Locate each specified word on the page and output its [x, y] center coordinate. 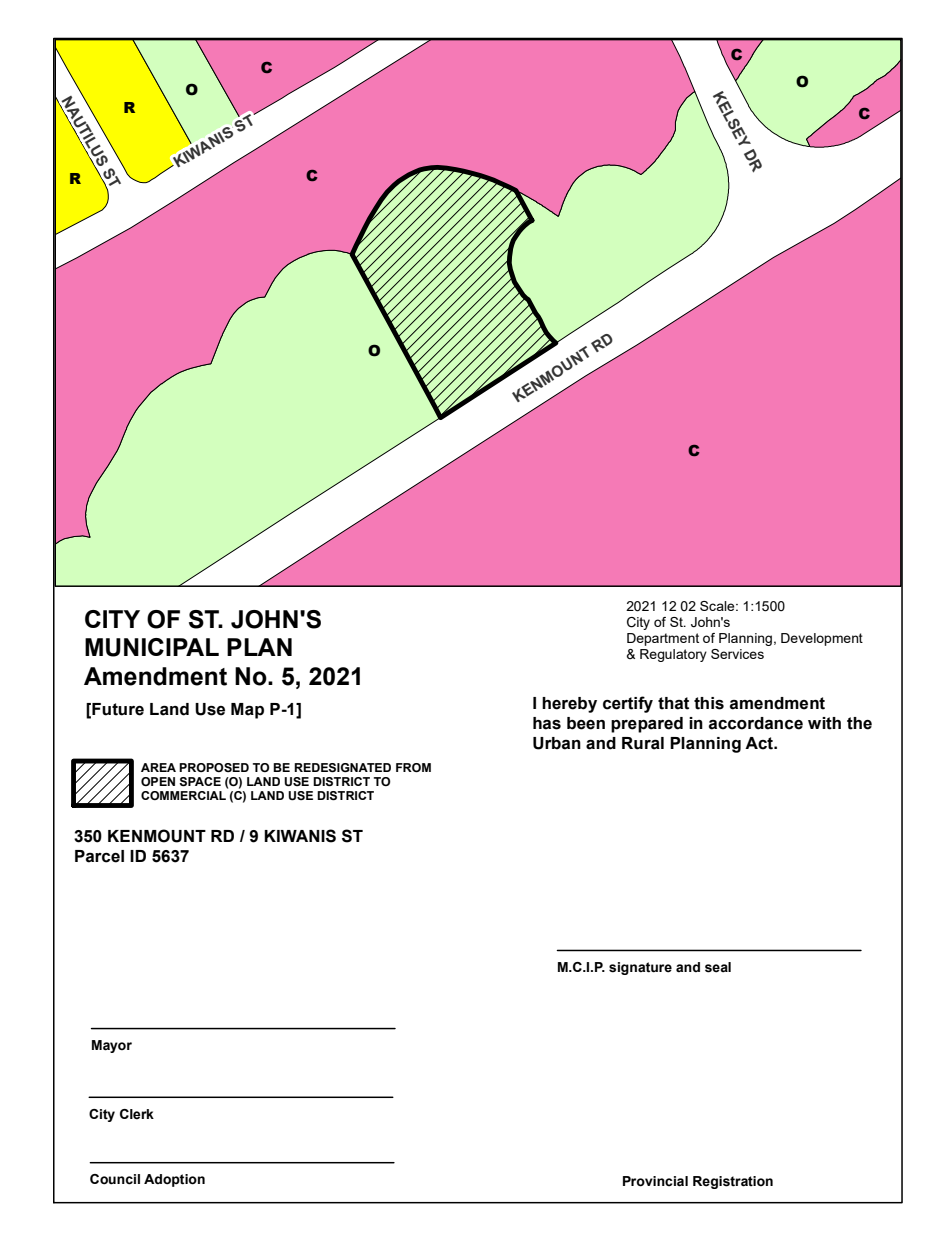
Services [737, 654]
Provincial [655, 1181]
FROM [413, 767]
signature [640, 968]
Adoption [174, 1180]
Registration [733, 1182]
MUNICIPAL [152, 647]
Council [115, 1179]
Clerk [137, 1114]
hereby [569, 705]
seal [718, 967]
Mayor [112, 1046]
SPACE [200, 782]
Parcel [99, 856]
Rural [643, 743]
